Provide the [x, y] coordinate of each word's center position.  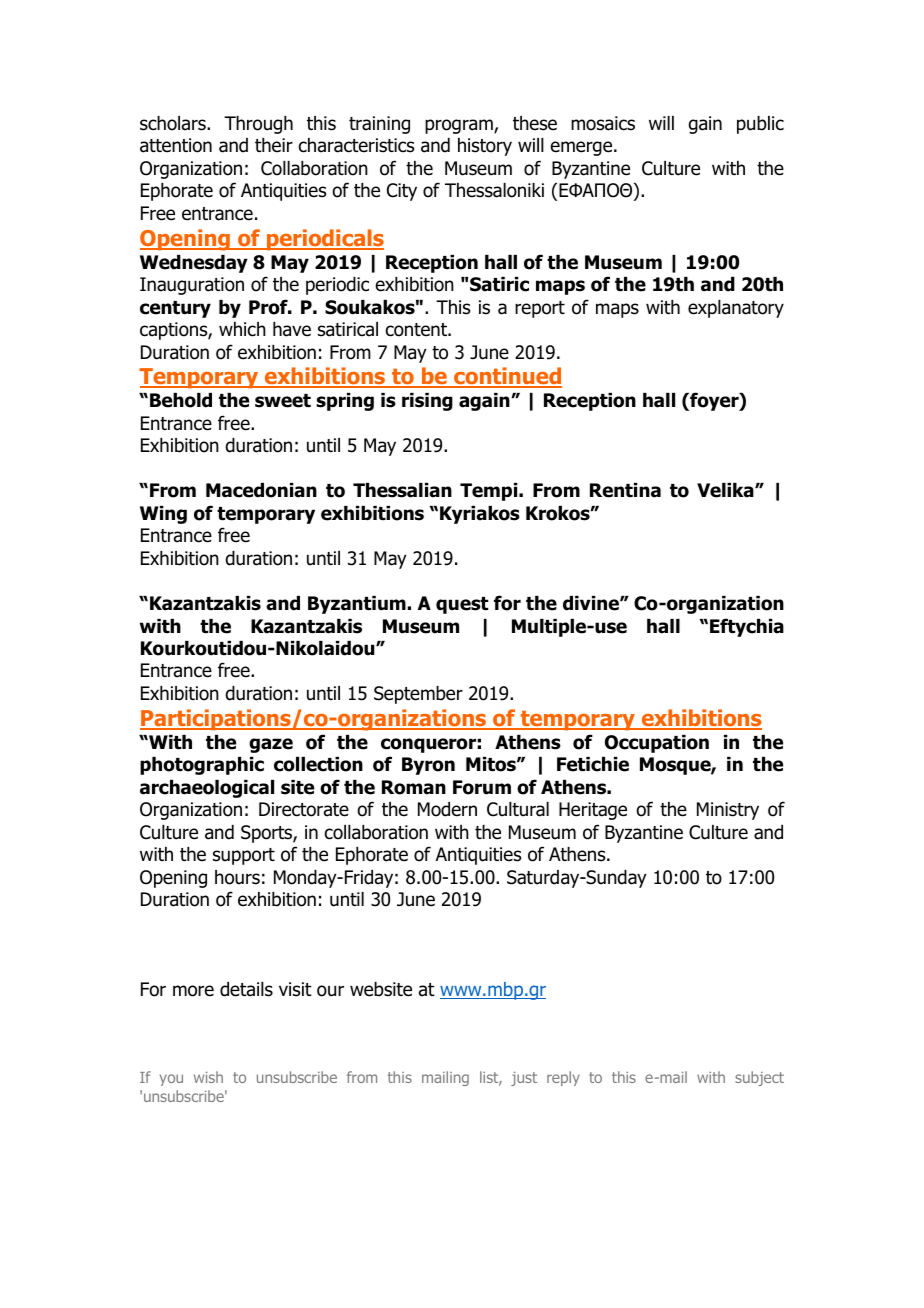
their [274, 145]
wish [208, 1077]
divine [592, 603]
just [524, 1079]
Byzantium [358, 605]
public [760, 125]
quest [462, 605]
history [485, 147]
